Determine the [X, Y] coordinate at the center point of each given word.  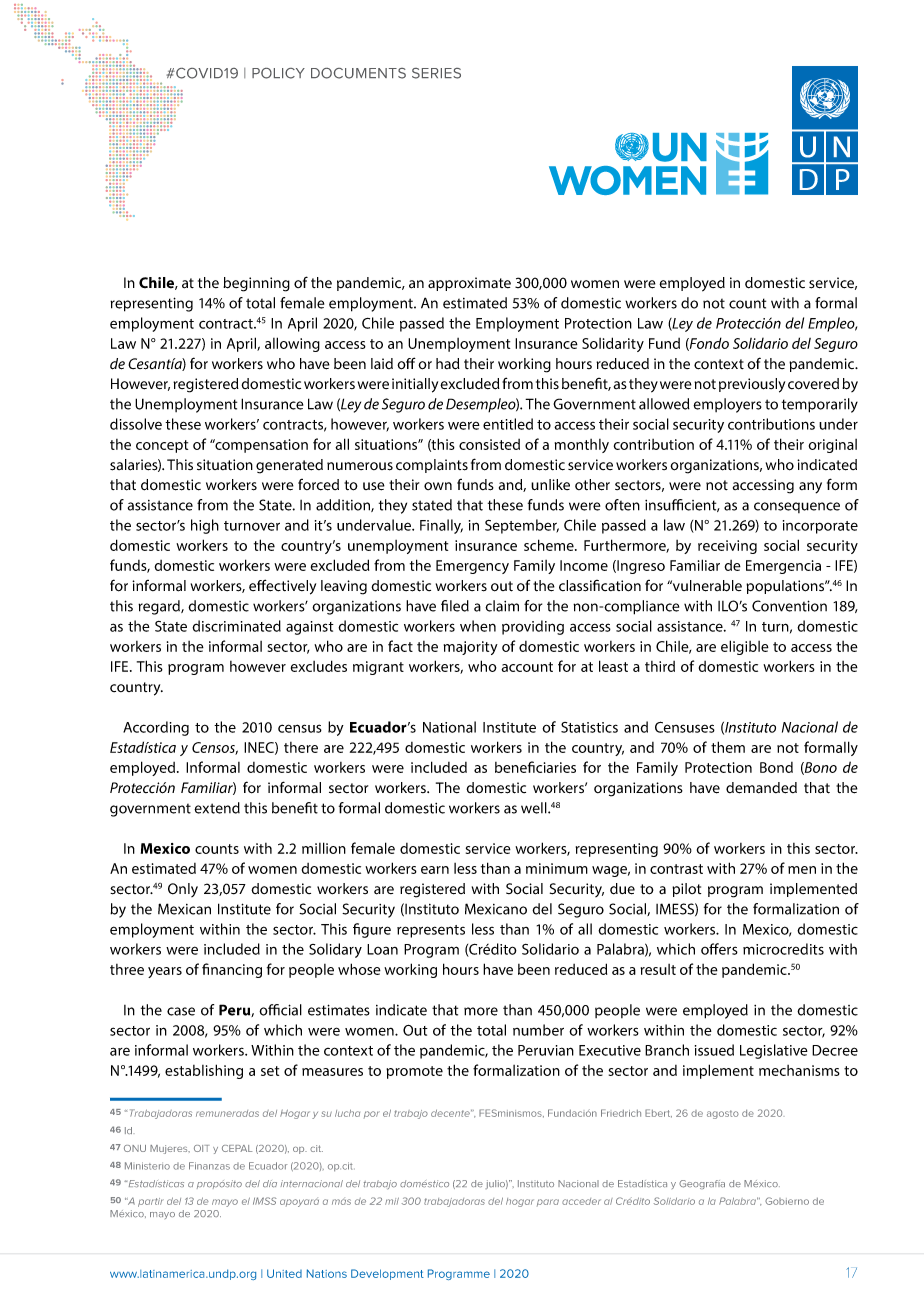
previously [752, 385]
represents [431, 931]
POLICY [278, 73]
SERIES [436, 73]
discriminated [236, 626]
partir [151, 1202]
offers [719, 949]
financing [232, 970]
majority [471, 648]
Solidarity [613, 344]
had [448, 364]
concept [162, 446]
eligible [745, 647]
